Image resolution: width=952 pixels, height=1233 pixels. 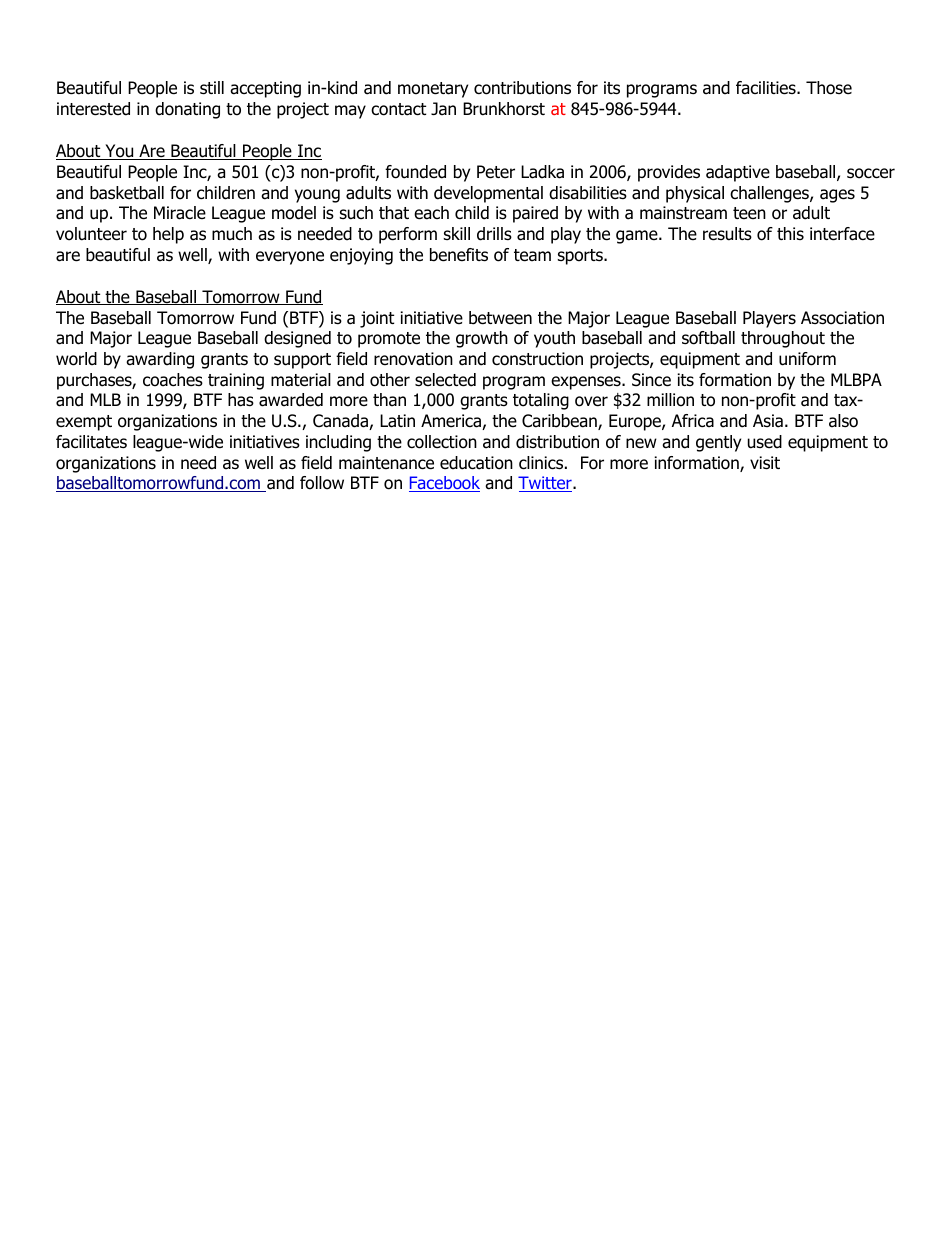 What do you see at coordinates (790, 233) in the screenshot?
I see `this` at bounding box center [790, 233].
